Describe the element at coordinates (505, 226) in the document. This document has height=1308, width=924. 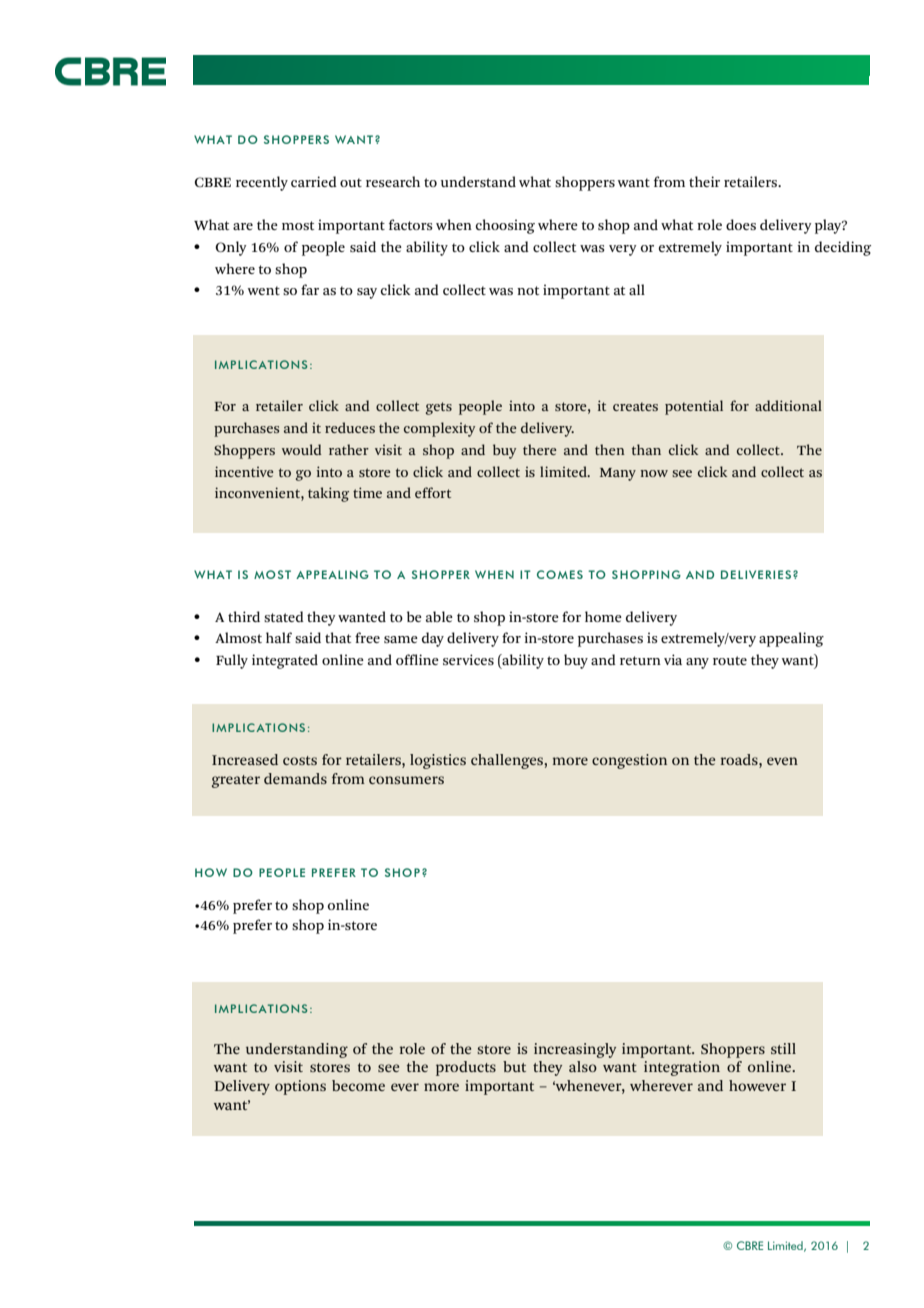
I see `choosing` at that location.
